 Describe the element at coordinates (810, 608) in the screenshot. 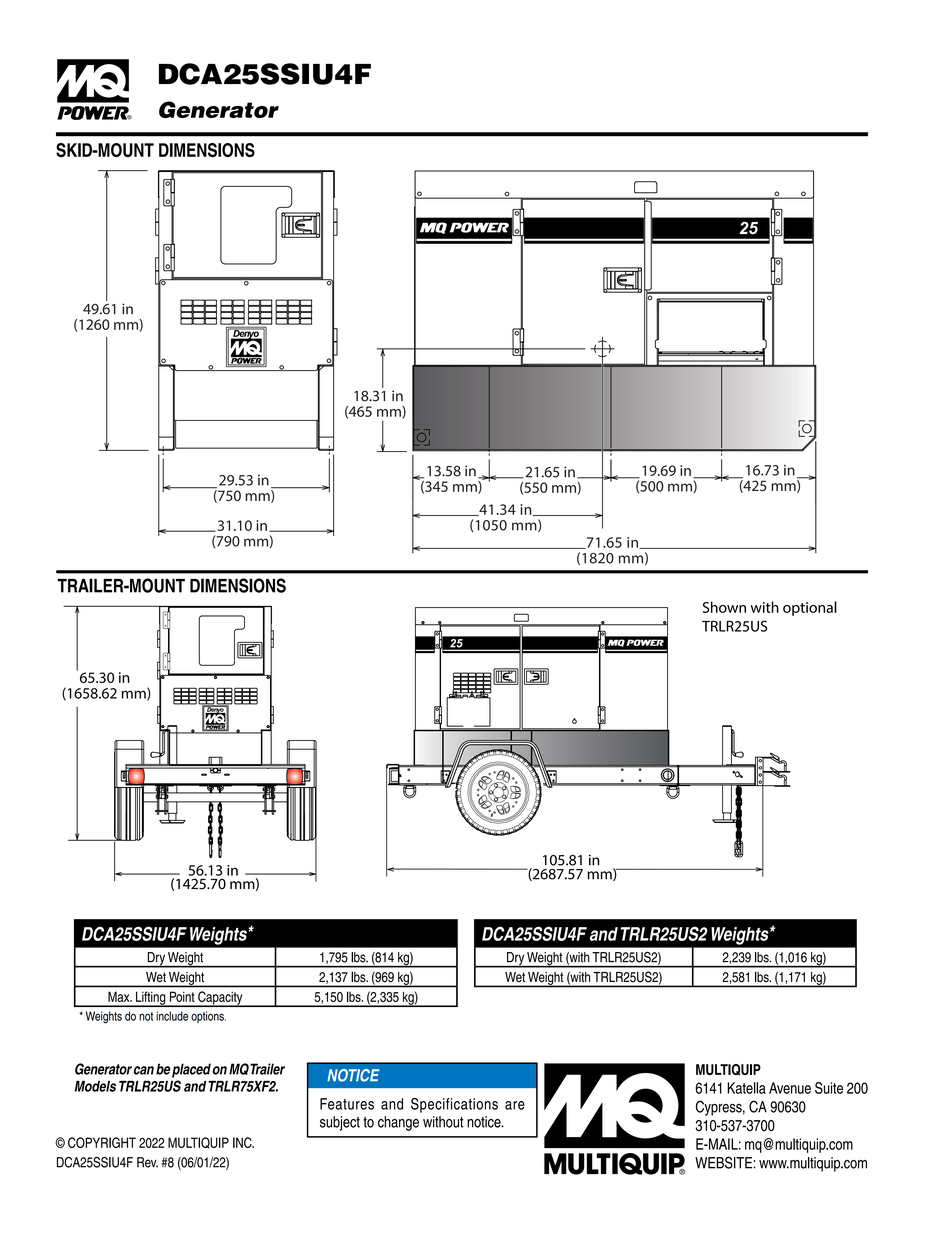

I see `optional` at that location.
